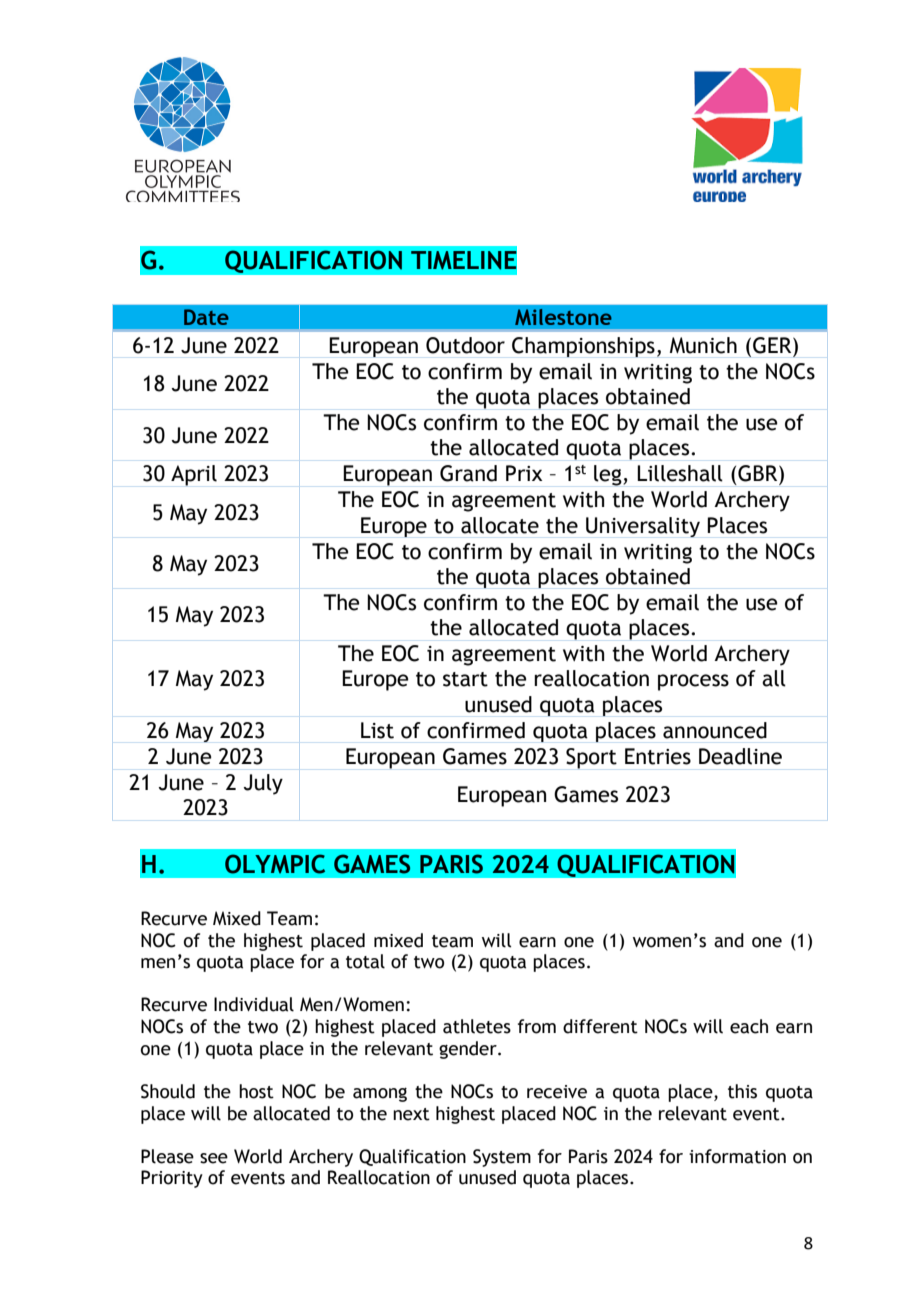  I want to click on April, so click(194, 475).
